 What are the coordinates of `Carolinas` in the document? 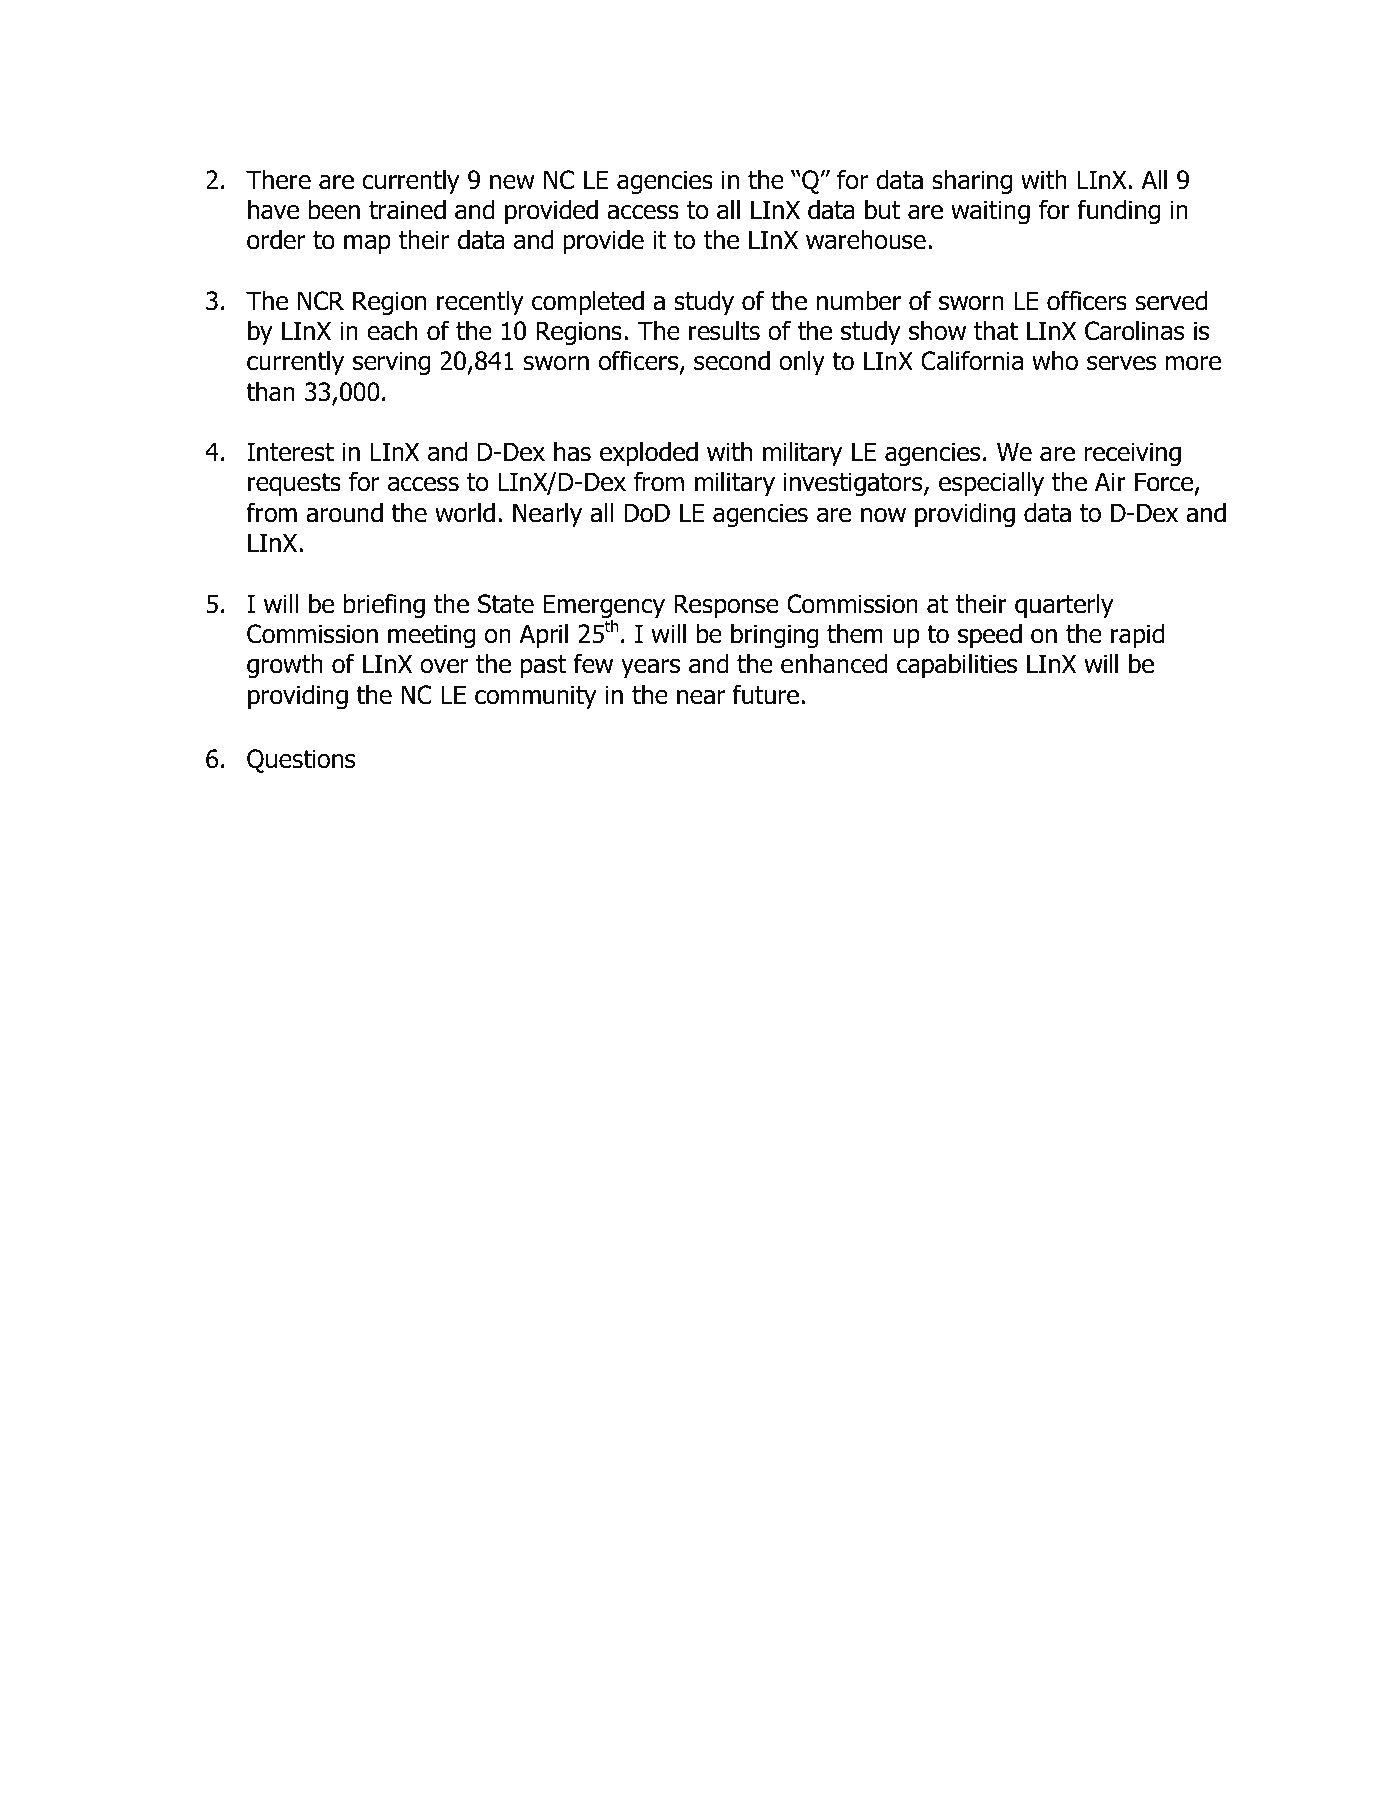 It's located at (1135, 331).
